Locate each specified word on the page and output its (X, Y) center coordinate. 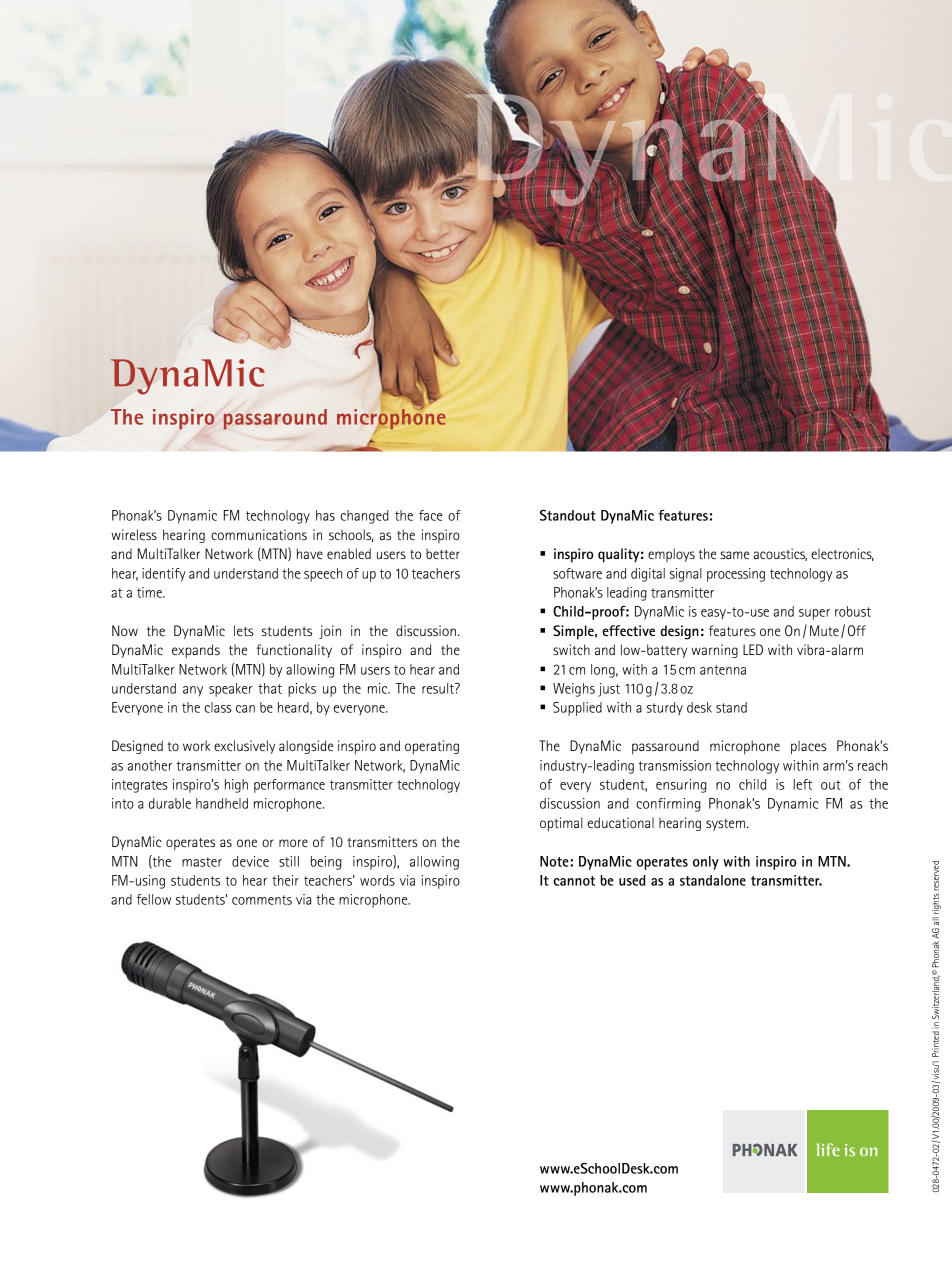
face (430, 515)
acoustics (780, 554)
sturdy (665, 709)
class (218, 707)
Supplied (577, 709)
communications (259, 534)
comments (262, 900)
